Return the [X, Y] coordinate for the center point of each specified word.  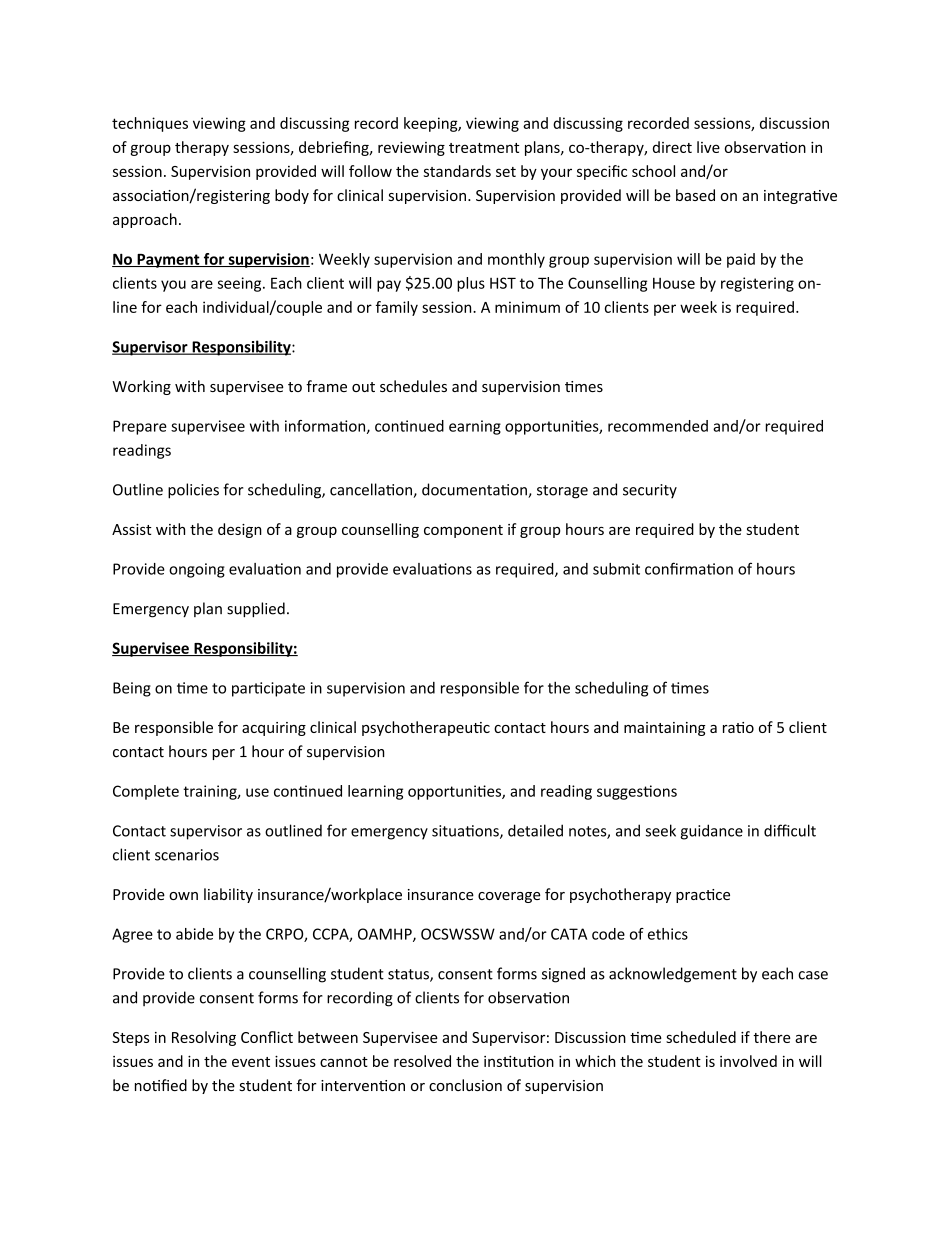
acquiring [274, 729]
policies [193, 491]
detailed [535, 830]
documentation [475, 490]
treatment [484, 148]
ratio [738, 727]
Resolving [204, 1038]
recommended [658, 426]
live [708, 147]
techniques [150, 124]
